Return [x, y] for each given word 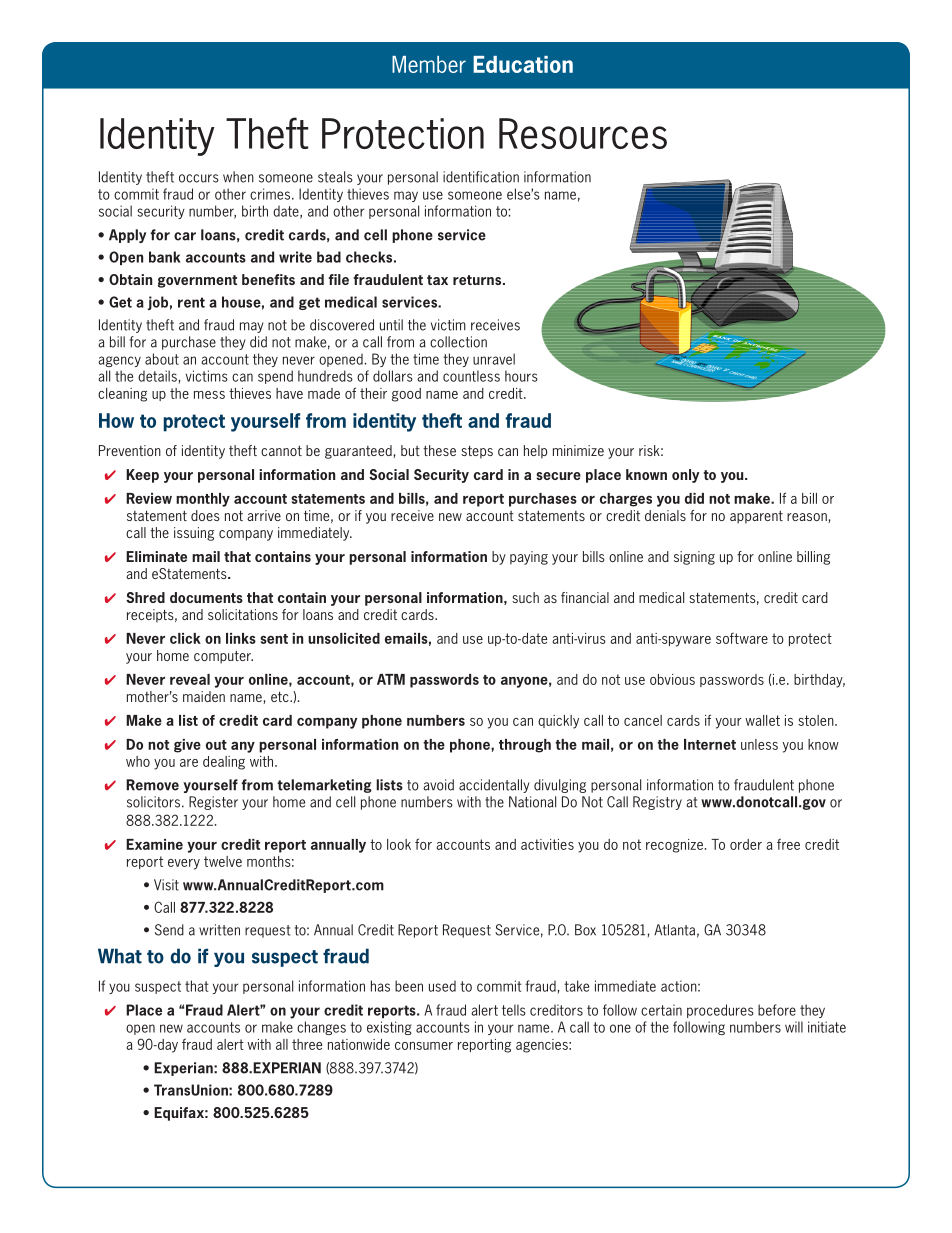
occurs [199, 178]
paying [529, 558]
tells [514, 1010]
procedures [720, 1011]
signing [694, 558]
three [307, 1044]
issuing [194, 534]
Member [429, 64]
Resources [583, 133]
